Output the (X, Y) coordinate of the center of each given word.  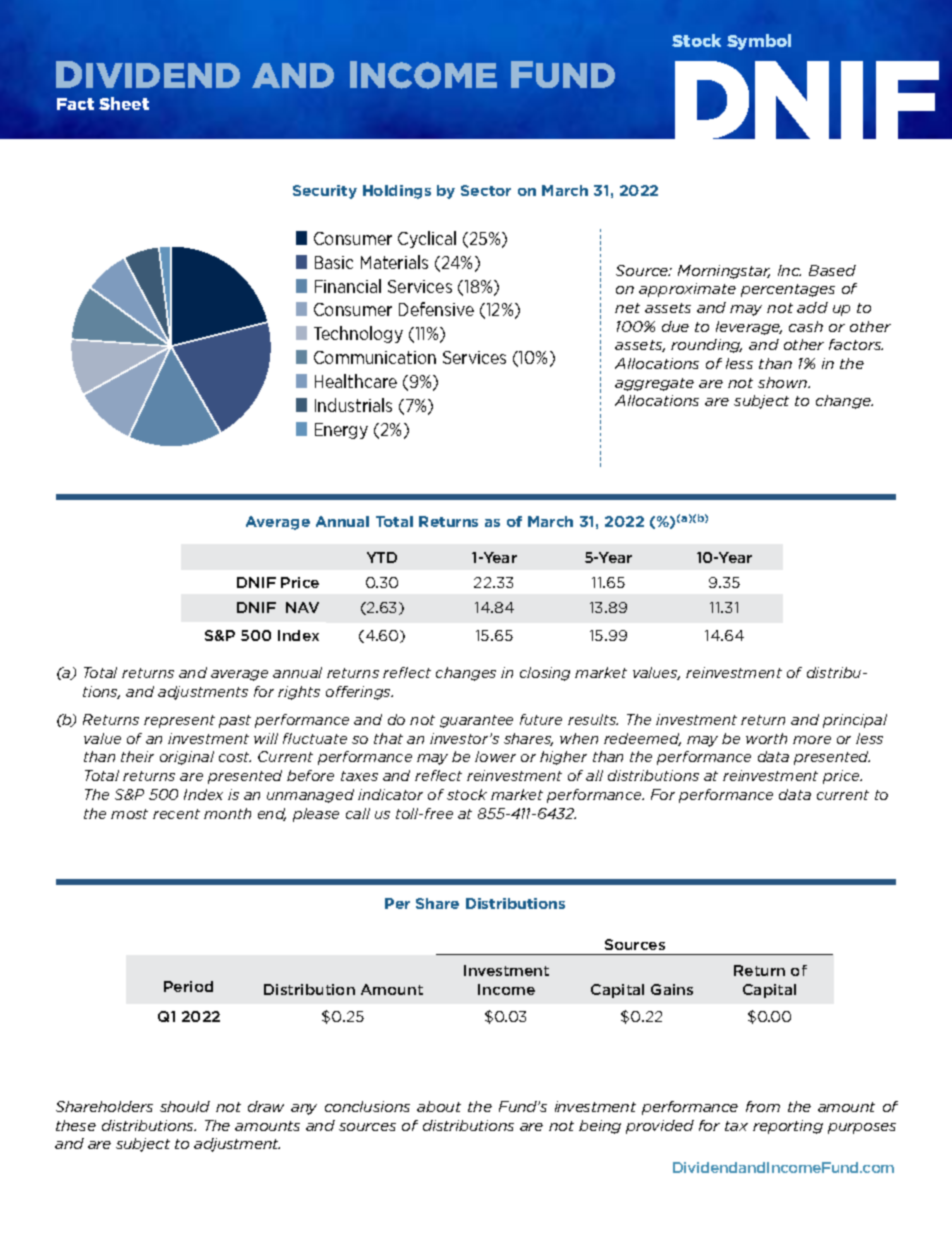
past (235, 721)
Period (188, 986)
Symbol (759, 42)
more (812, 740)
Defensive (436, 309)
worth (766, 738)
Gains (672, 989)
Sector (486, 190)
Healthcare (356, 381)
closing (545, 674)
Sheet (124, 103)
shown (784, 382)
